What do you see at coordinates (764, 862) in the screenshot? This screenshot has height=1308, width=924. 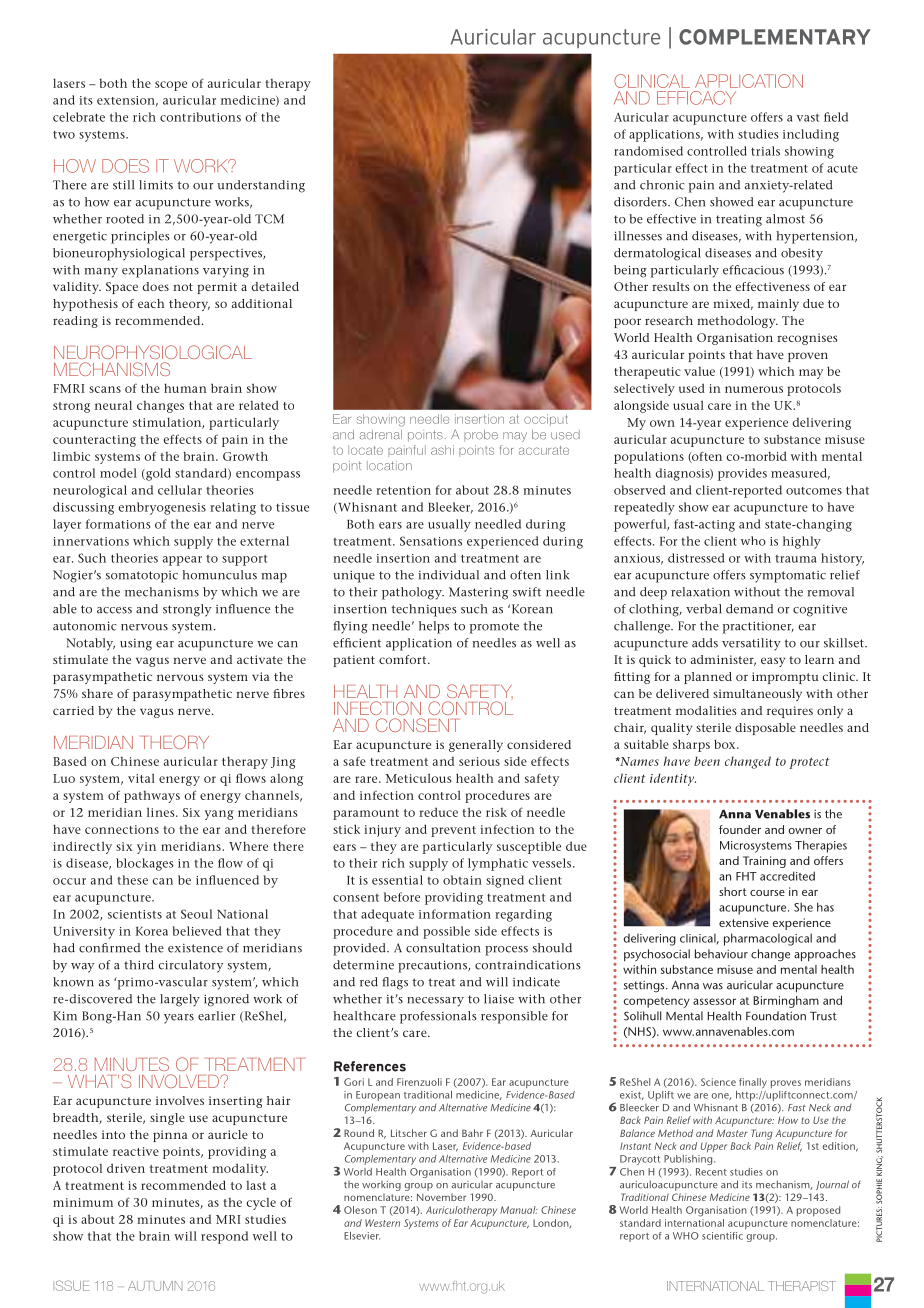 I see `Training` at bounding box center [764, 862].
